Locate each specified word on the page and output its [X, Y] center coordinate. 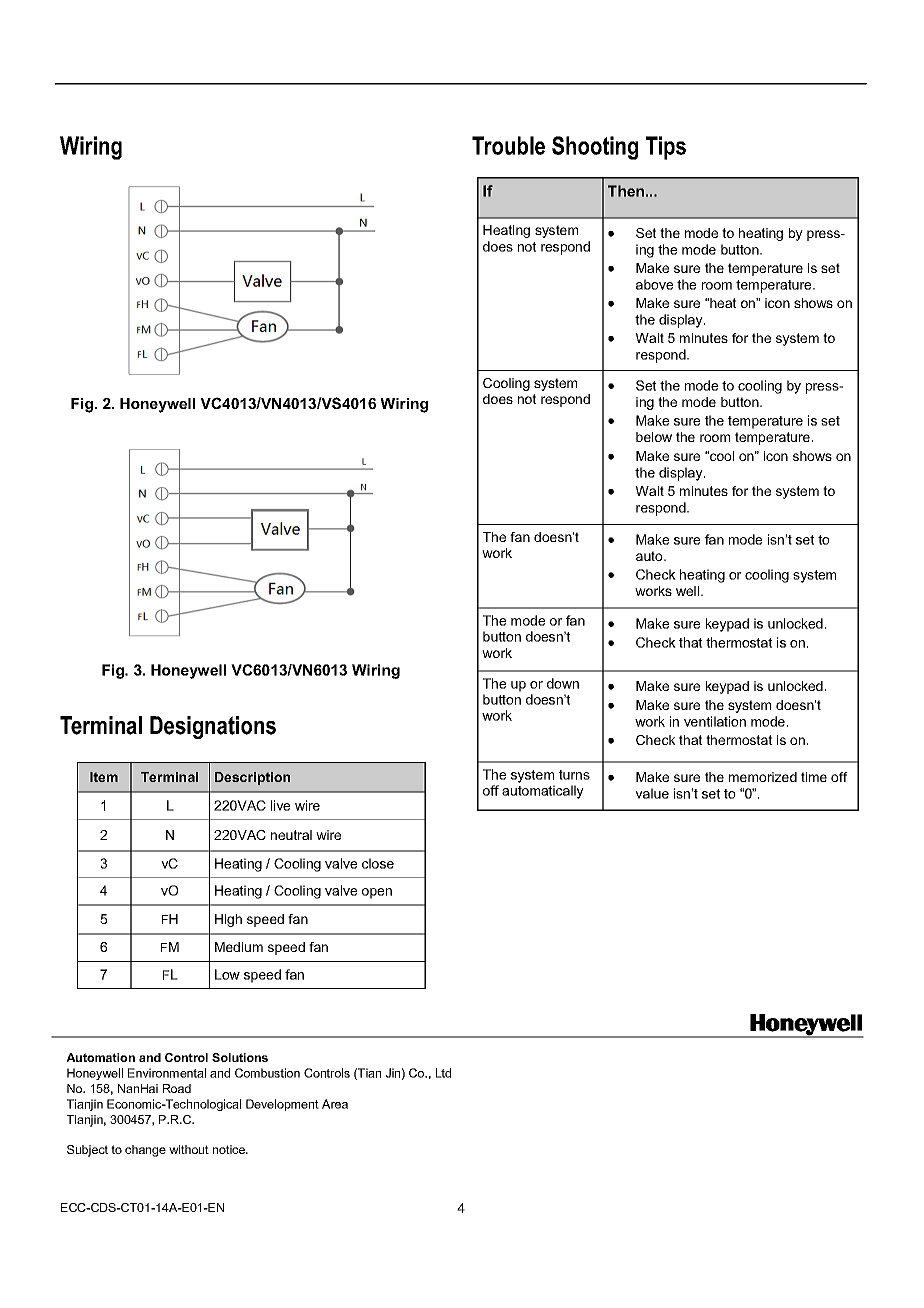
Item [104, 777]
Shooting [595, 148]
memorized [763, 777]
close [378, 863]
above [654, 284]
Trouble [508, 145]
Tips [666, 148]
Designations [213, 727]
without [189, 1149]
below [654, 437]
